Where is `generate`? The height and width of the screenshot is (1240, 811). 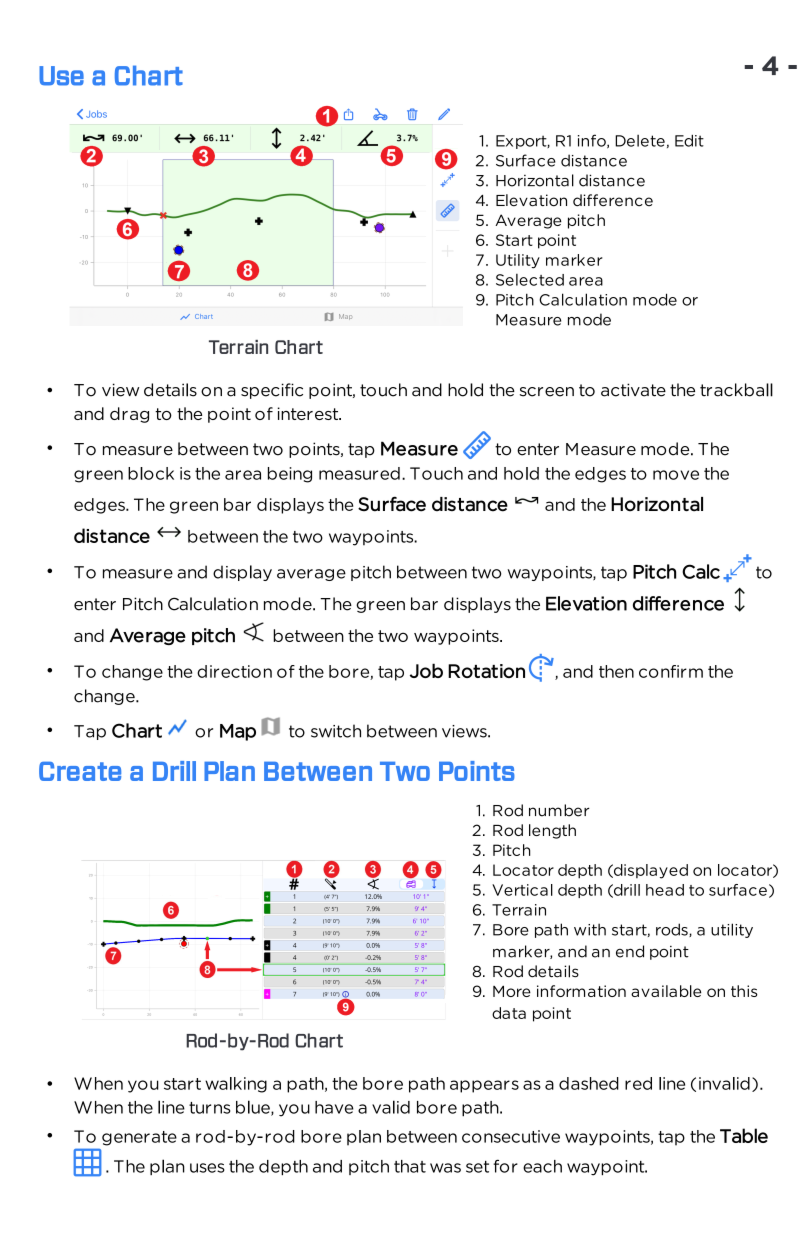
generate is located at coordinates (139, 1138).
